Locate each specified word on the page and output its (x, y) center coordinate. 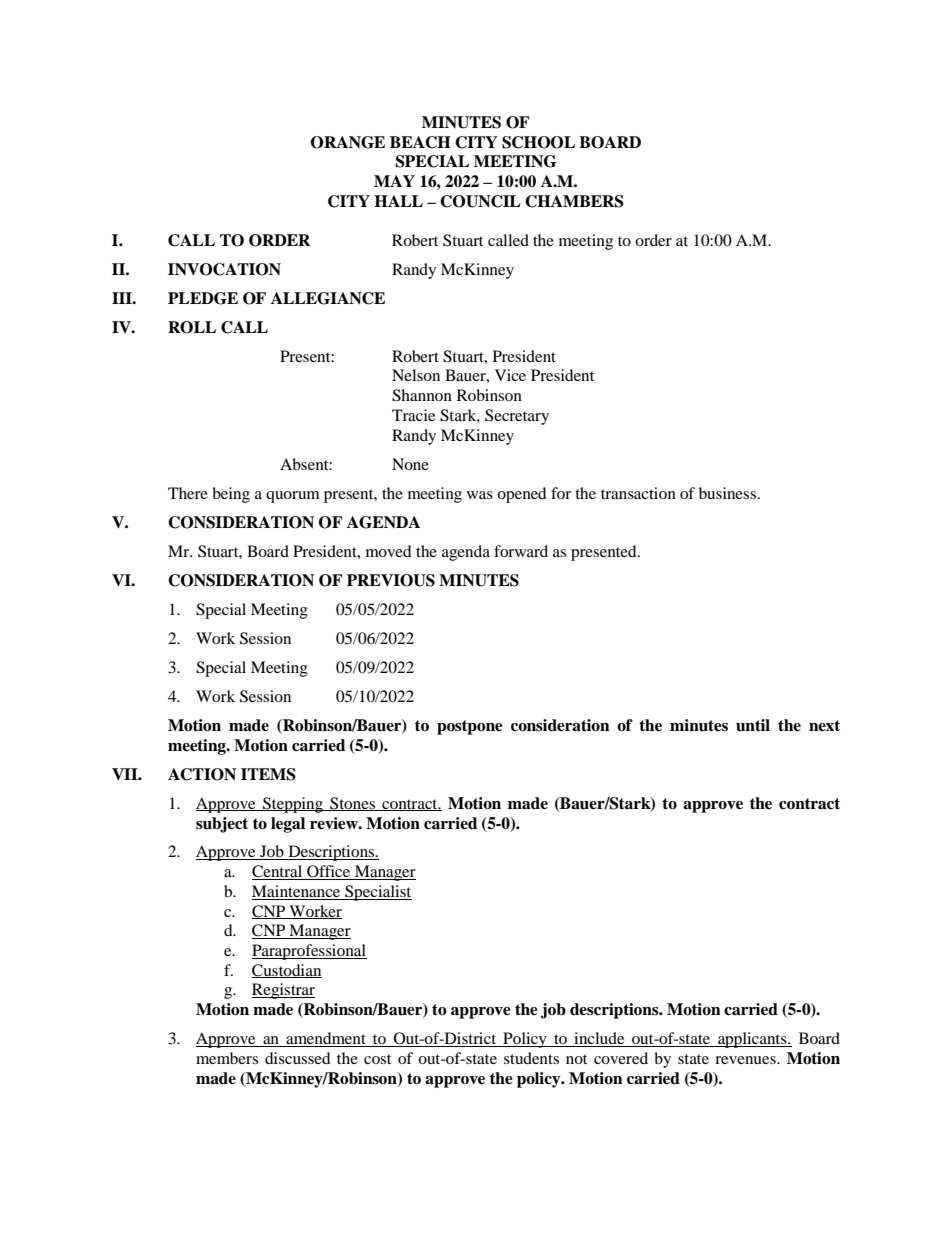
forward (521, 551)
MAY (394, 181)
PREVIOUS (391, 580)
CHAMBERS (574, 201)
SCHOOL (538, 142)
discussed (298, 1058)
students (531, 1058)
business (727, 493)
